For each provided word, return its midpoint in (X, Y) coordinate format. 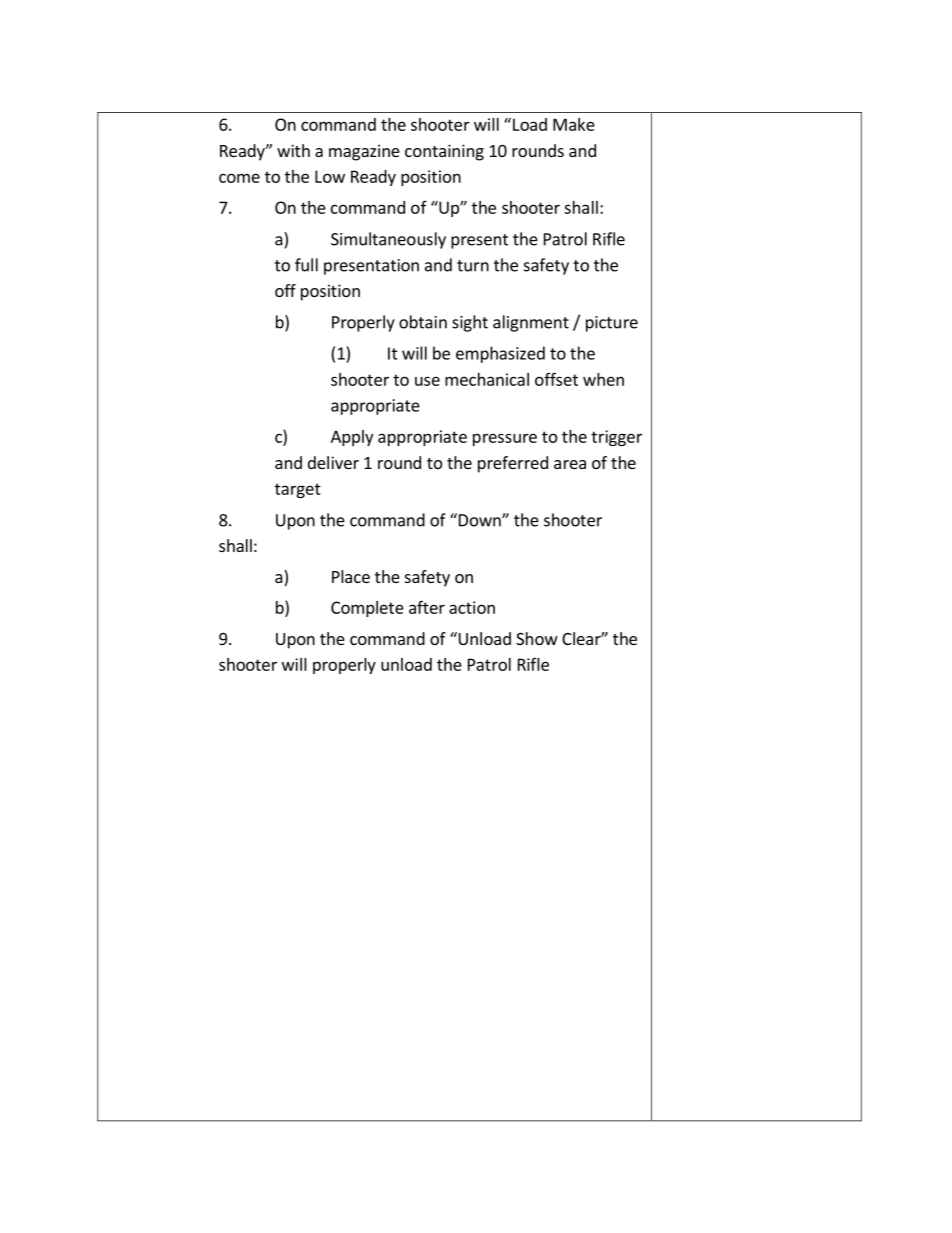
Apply (352, 438)
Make (574, 124)
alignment (531, 323)
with (293, 150)
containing (444, 152)
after (427, 607)
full (306, 265)
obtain (423, 322)
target (298, 490)
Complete (367, 609)
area (570, 464)
